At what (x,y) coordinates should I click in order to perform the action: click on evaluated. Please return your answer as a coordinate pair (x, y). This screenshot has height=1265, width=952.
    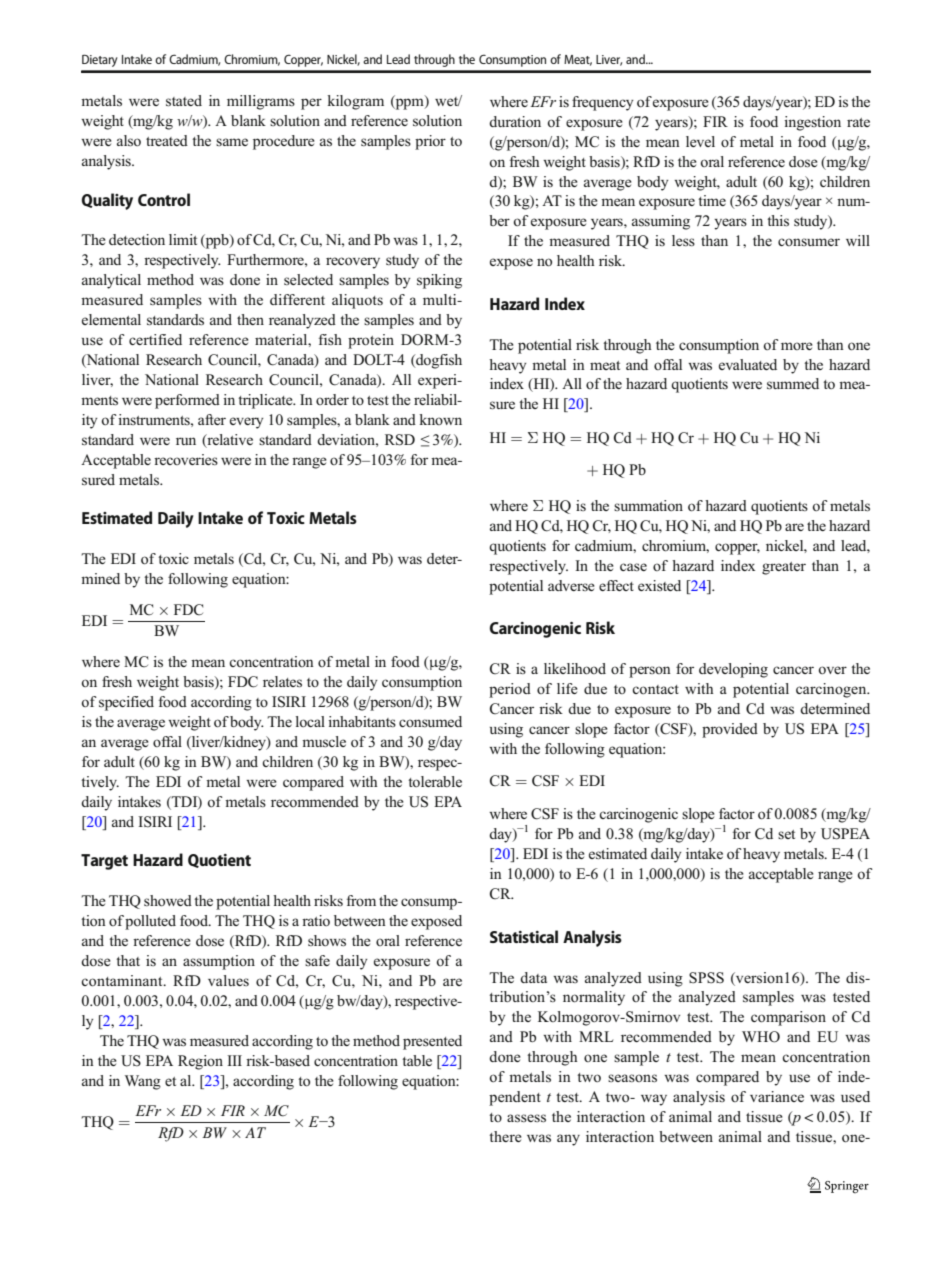
    Looking at the image, I should click on (748, 364).
